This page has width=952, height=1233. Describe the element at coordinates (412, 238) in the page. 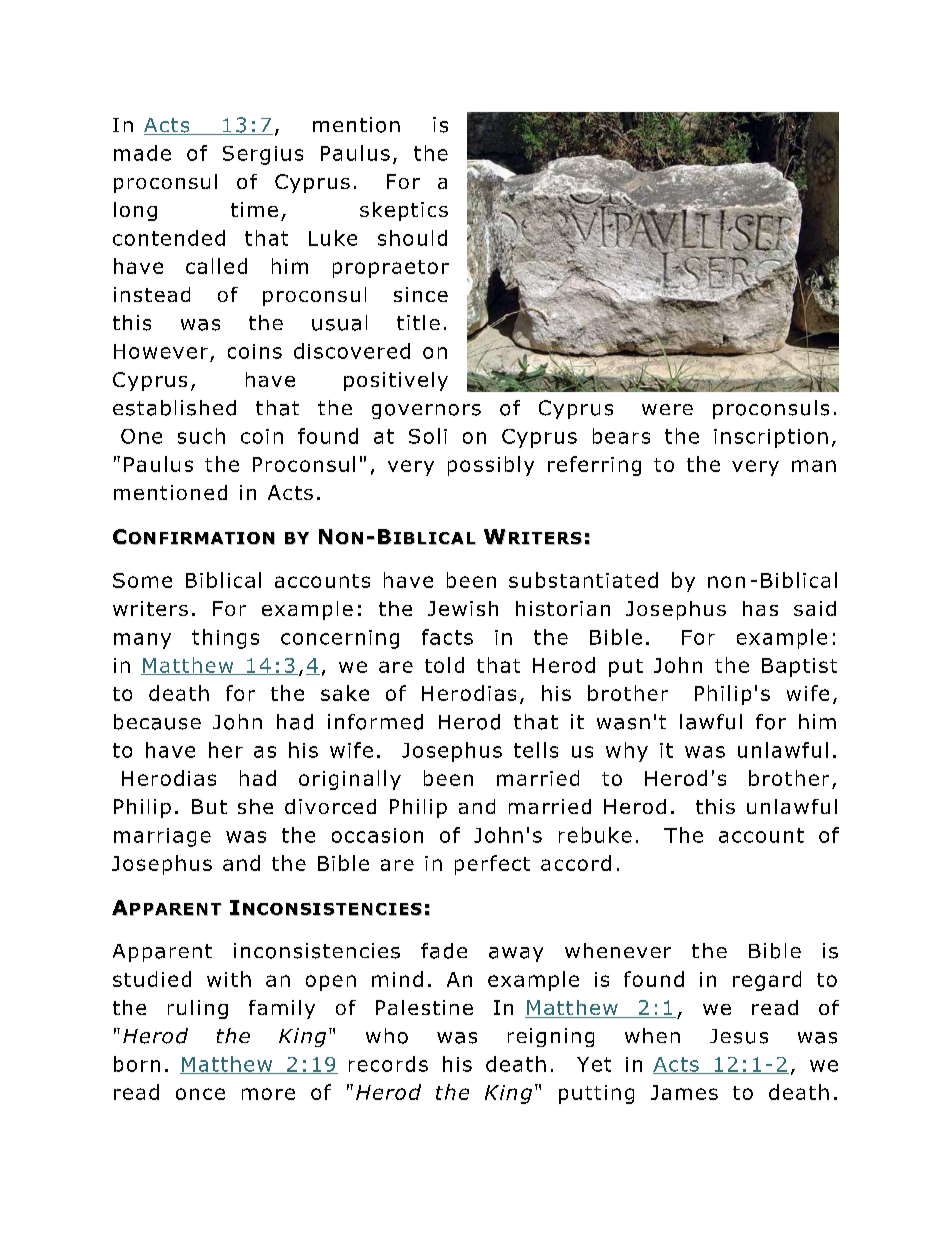

I see `should` at that location.
